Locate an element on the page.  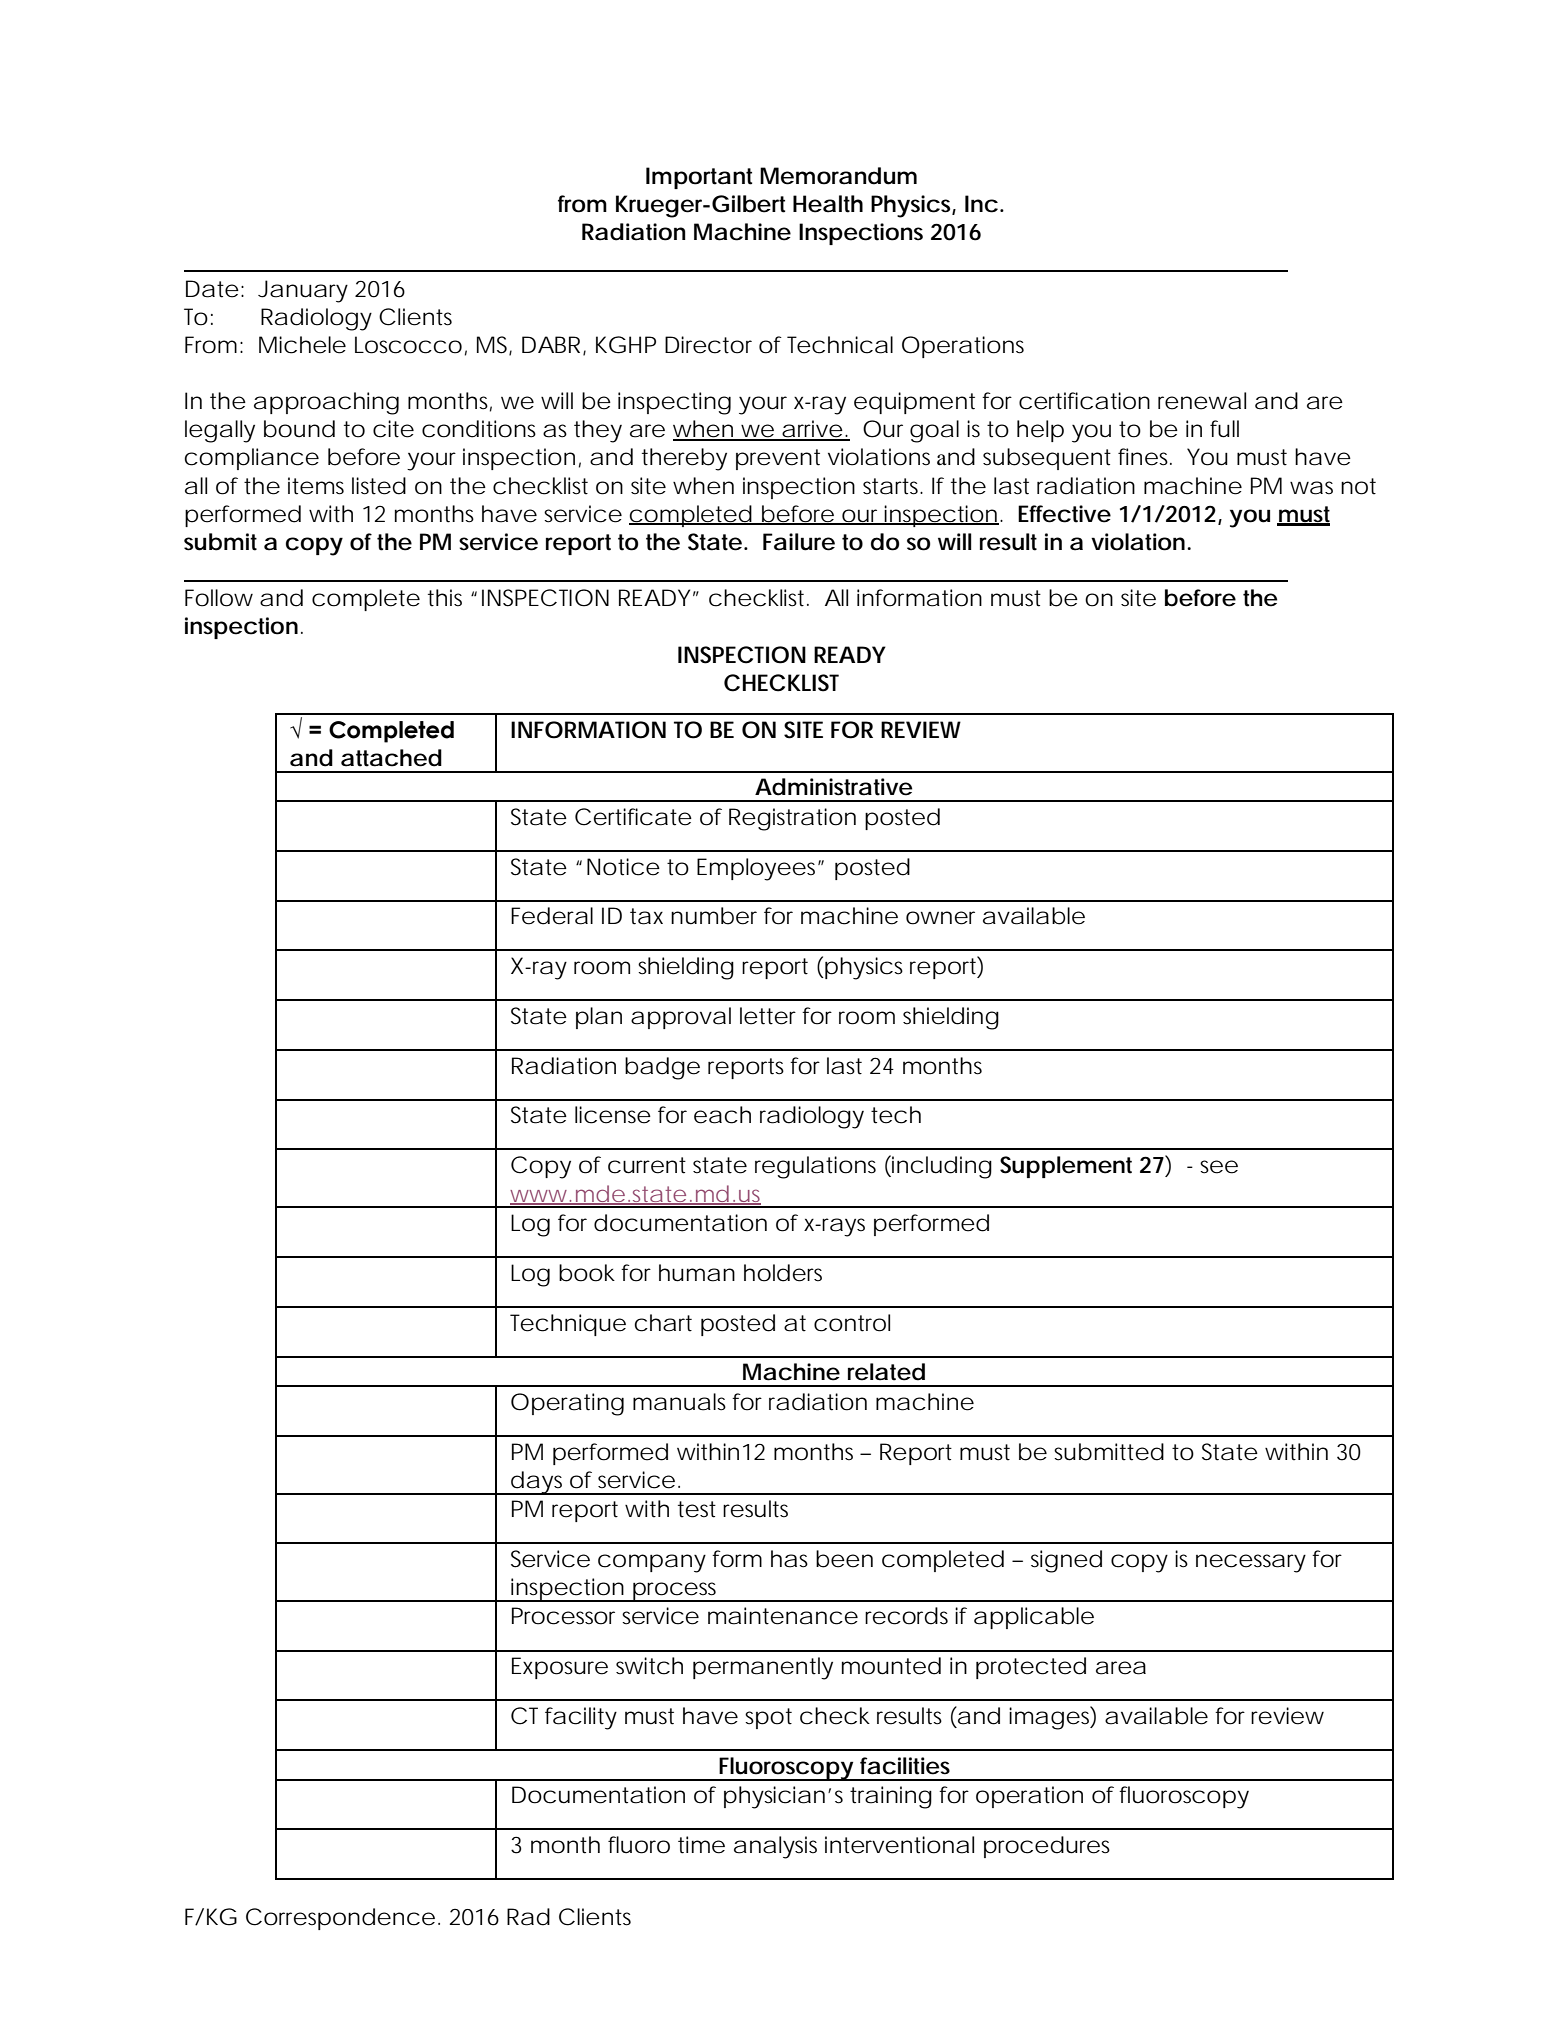
plan is located at coordinates (599, 1018).
